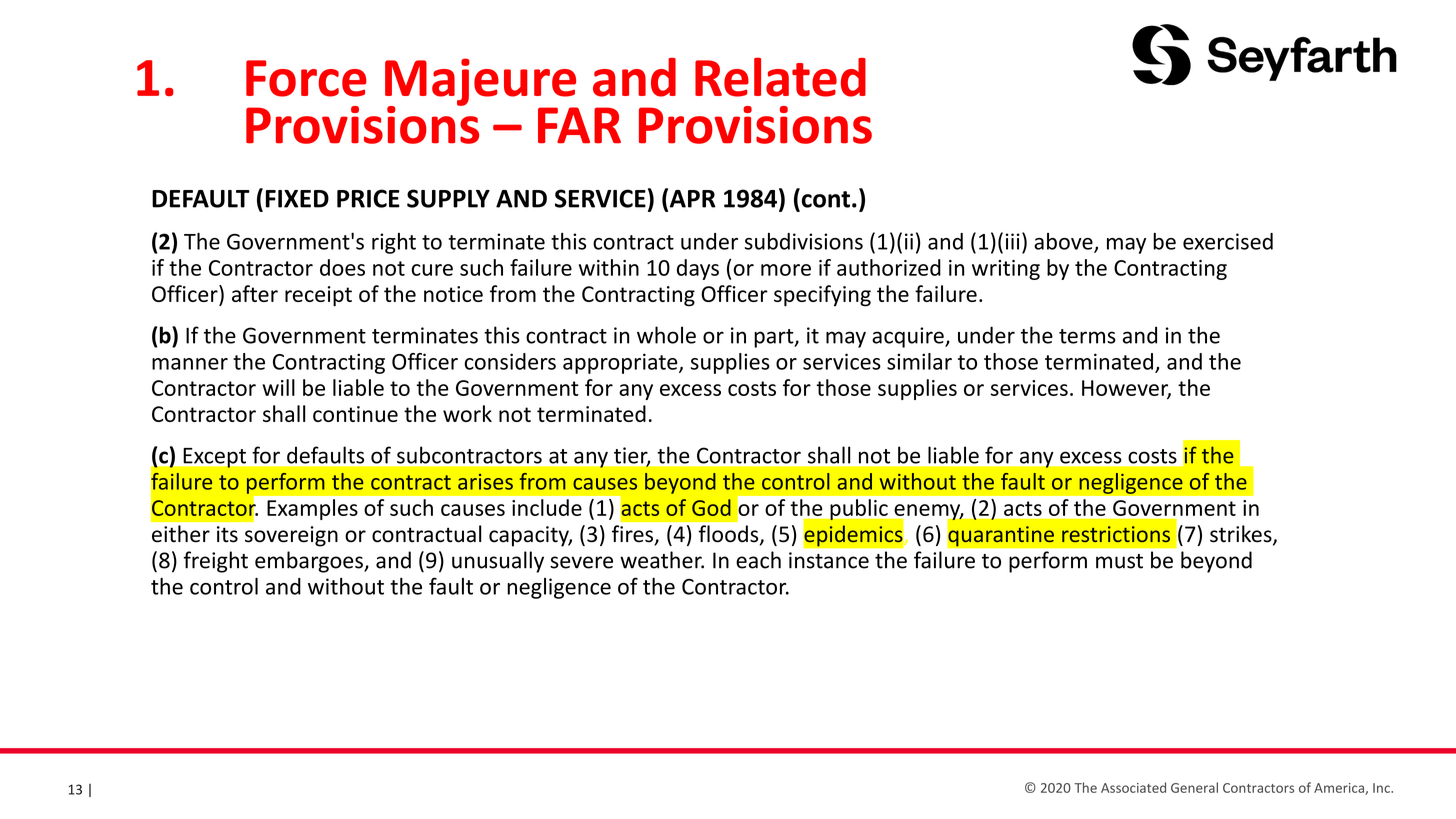  Describe the element at coordinates (780, 77) in the screenshot. I see `Related` at that location.
